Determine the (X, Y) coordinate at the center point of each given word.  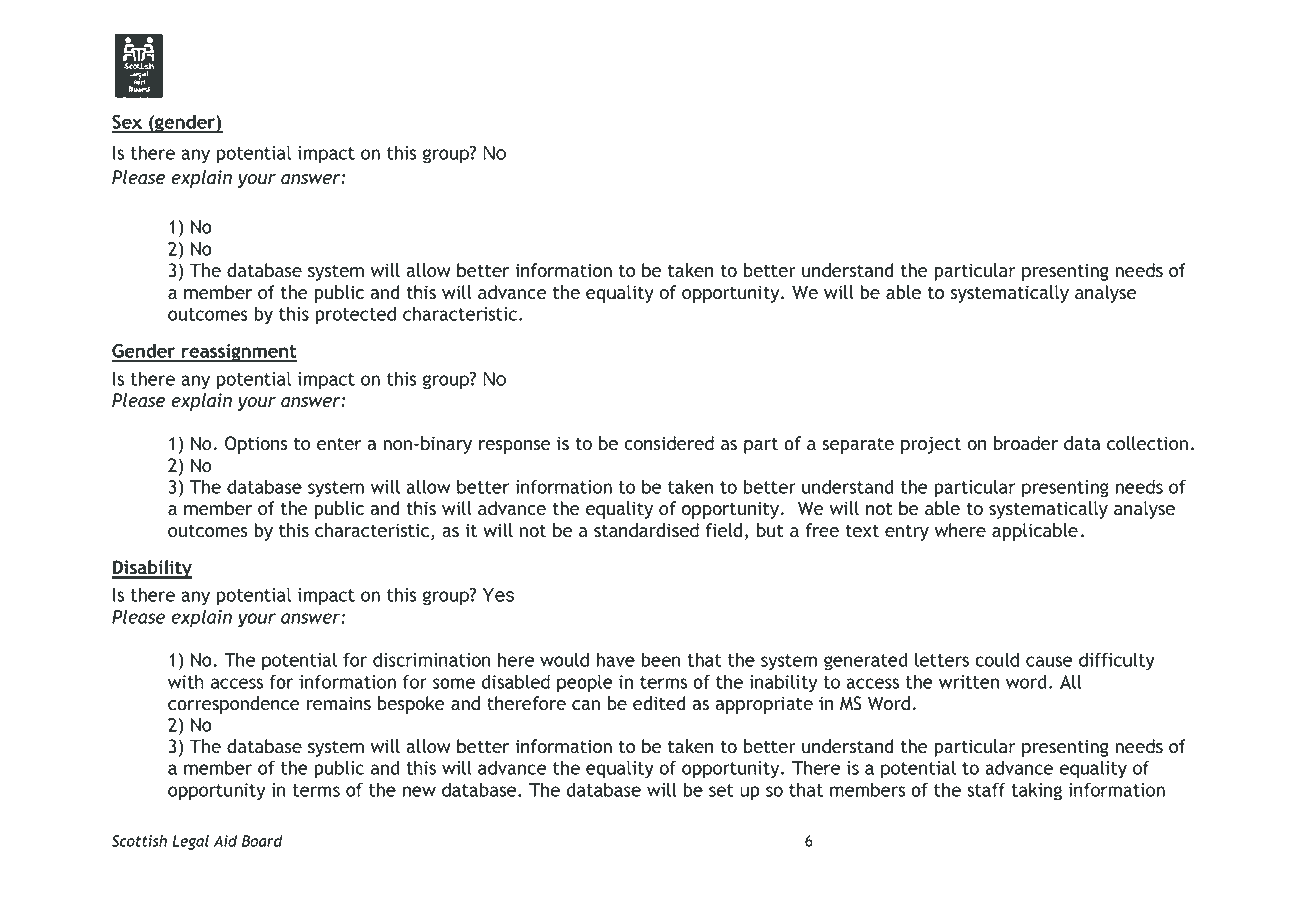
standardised (646, 530)
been (661, 659)
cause (1049, 661)
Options (256, 445)
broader (1026, 443)
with (186, 681)
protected (356, 315)
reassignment (238, 353)
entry (907, 532)
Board (262, 841)
